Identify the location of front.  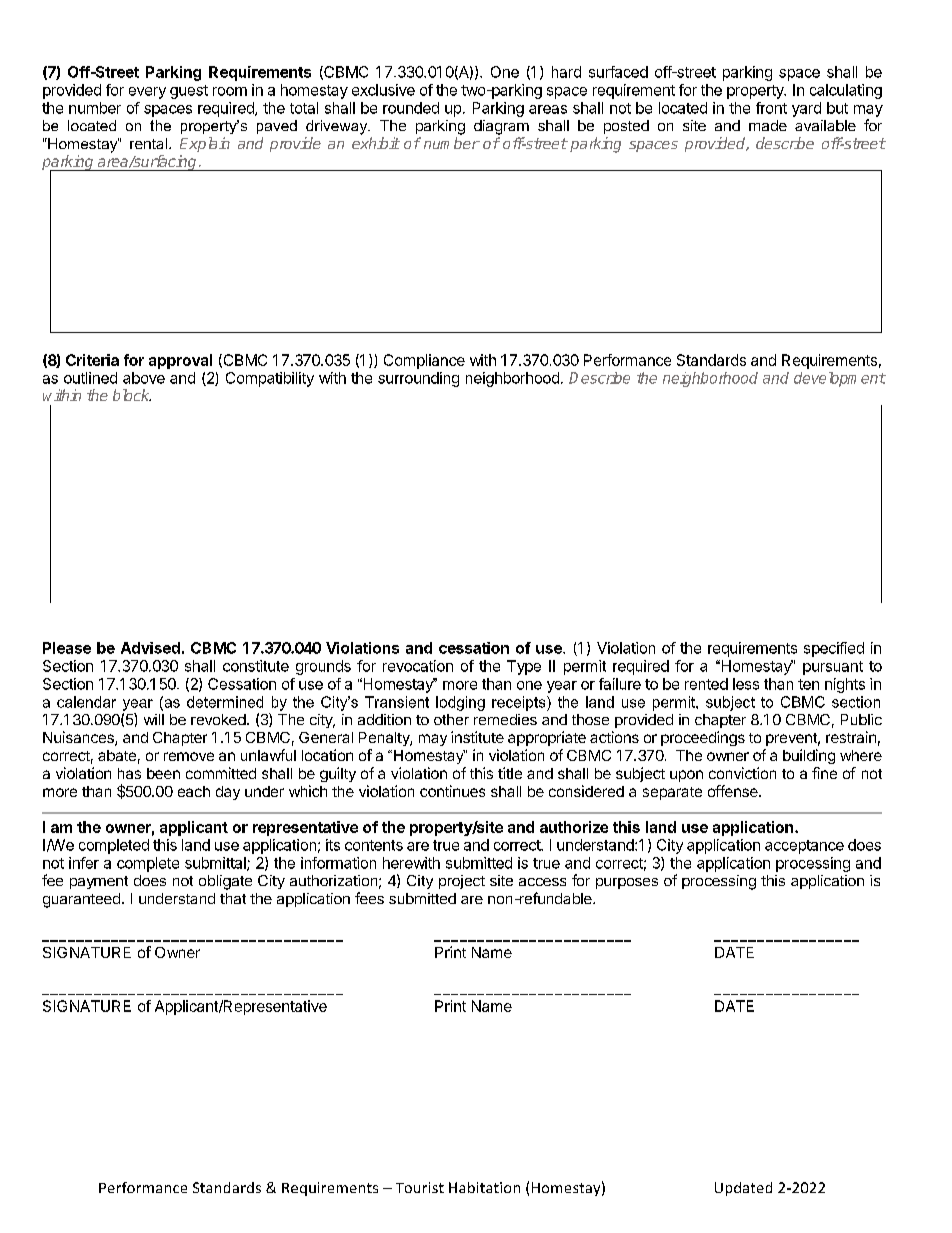
(771, 108).
